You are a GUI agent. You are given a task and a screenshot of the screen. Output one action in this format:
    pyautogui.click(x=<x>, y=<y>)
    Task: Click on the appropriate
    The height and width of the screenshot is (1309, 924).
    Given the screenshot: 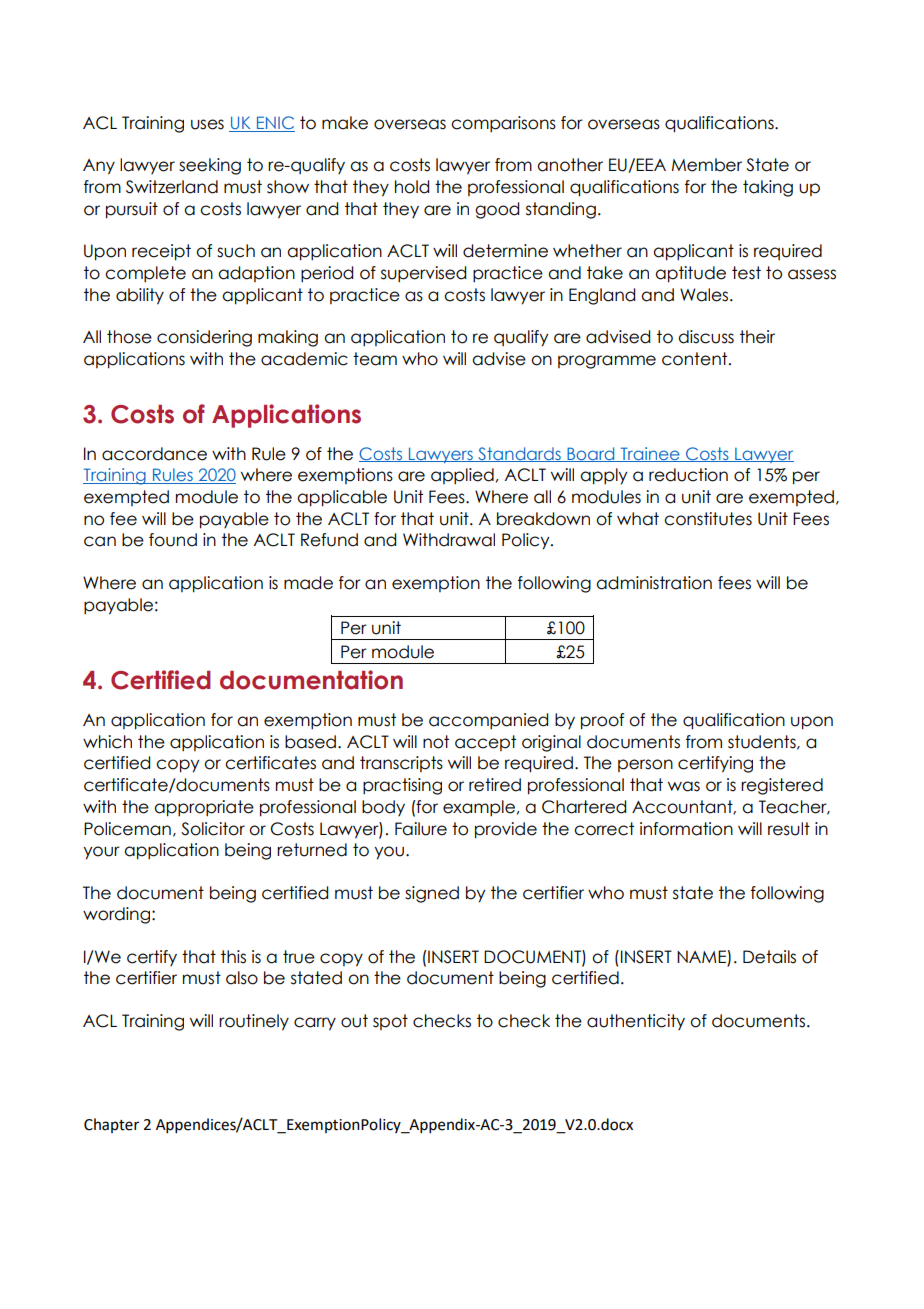 What is the action you would take?
    pyautogui.click(x=204, y=808)
